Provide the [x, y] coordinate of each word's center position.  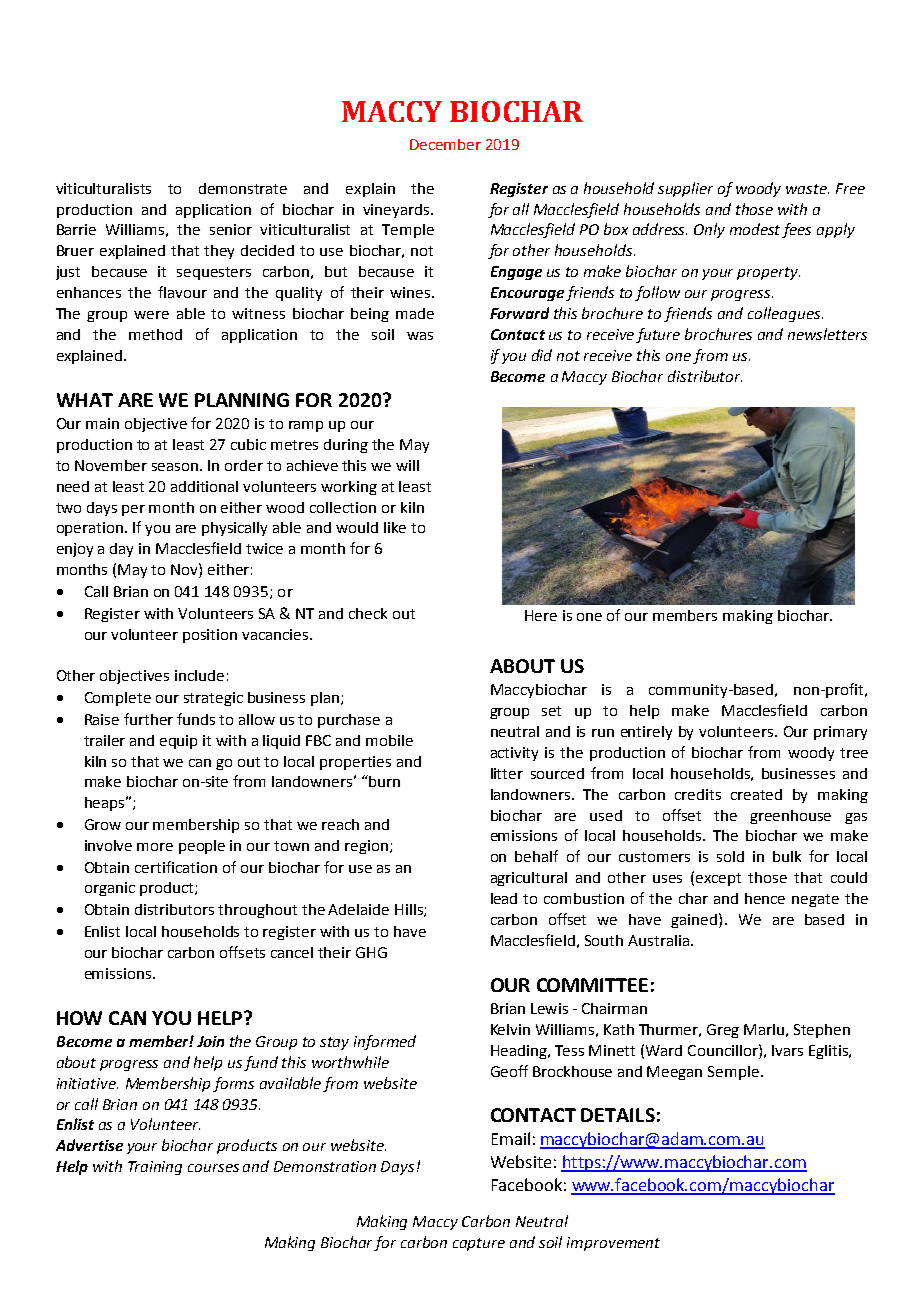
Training [155, 1168]
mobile [389, 740]
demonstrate [243, 188]
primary [840, 733]
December [445, 144]
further [148, 719]
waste [807, 189]
